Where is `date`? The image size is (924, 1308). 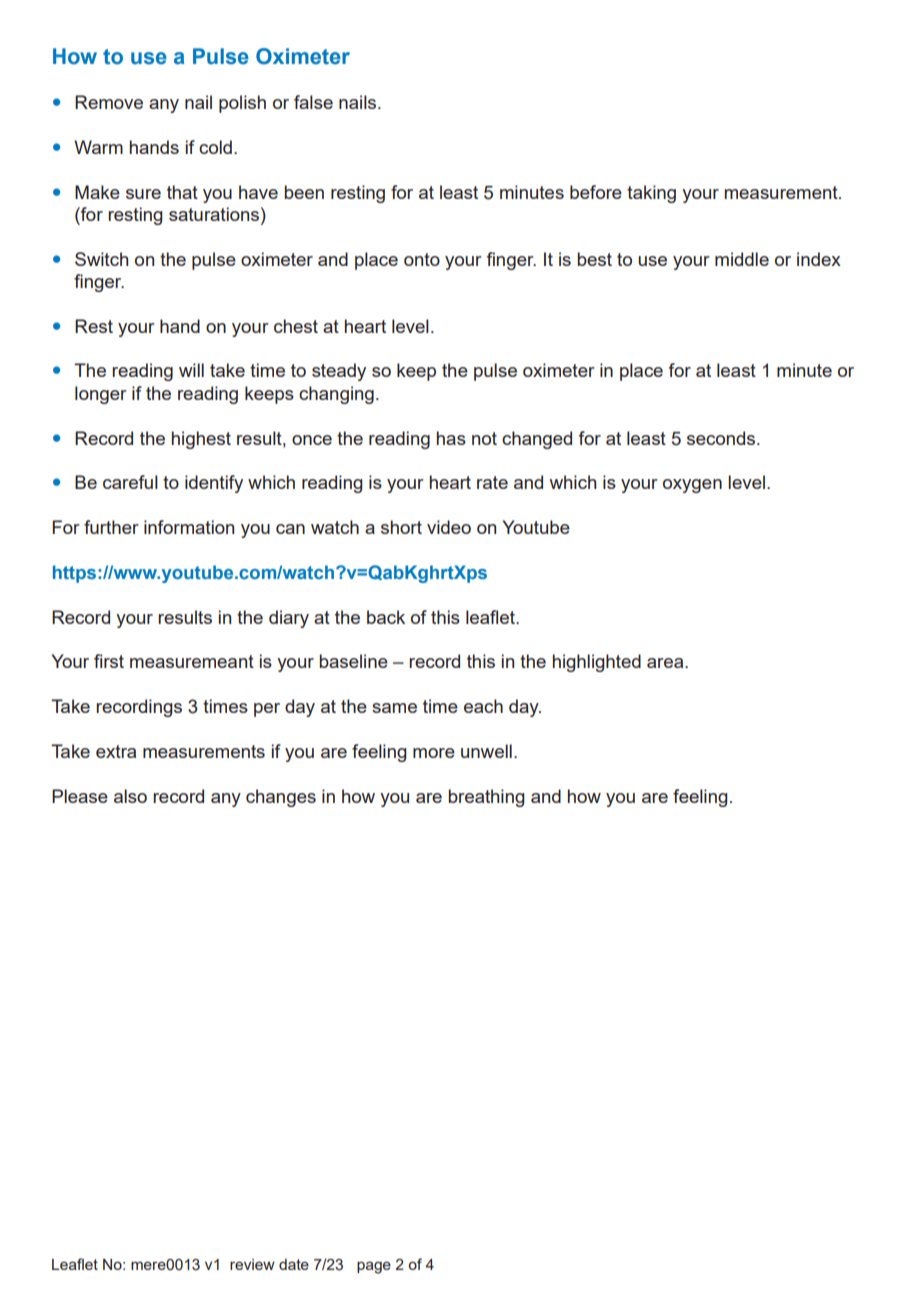 date is located at coordinates (294, 1264).
